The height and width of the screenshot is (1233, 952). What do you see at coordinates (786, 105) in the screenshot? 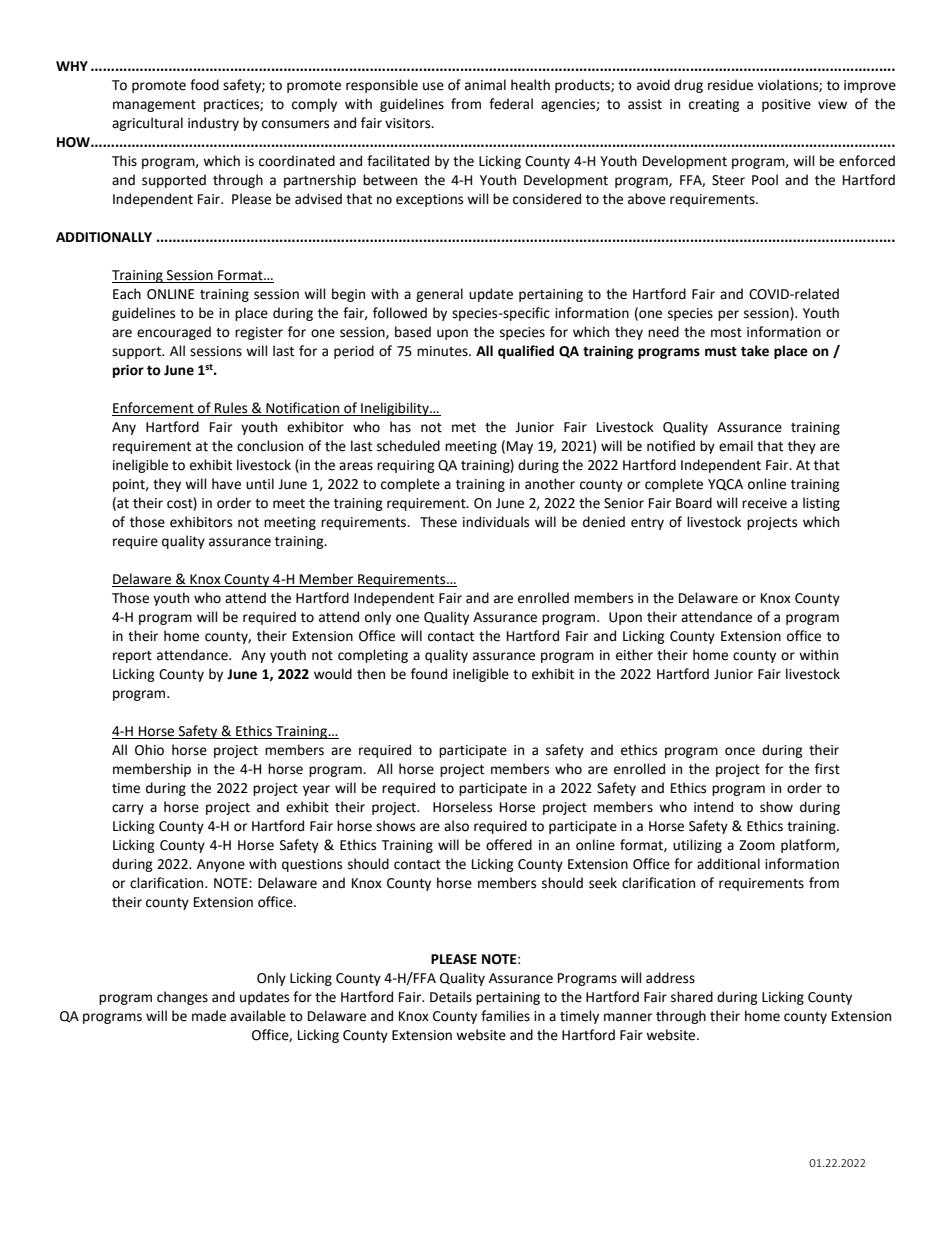
I see `positive` at bounding box center [786, 105].
